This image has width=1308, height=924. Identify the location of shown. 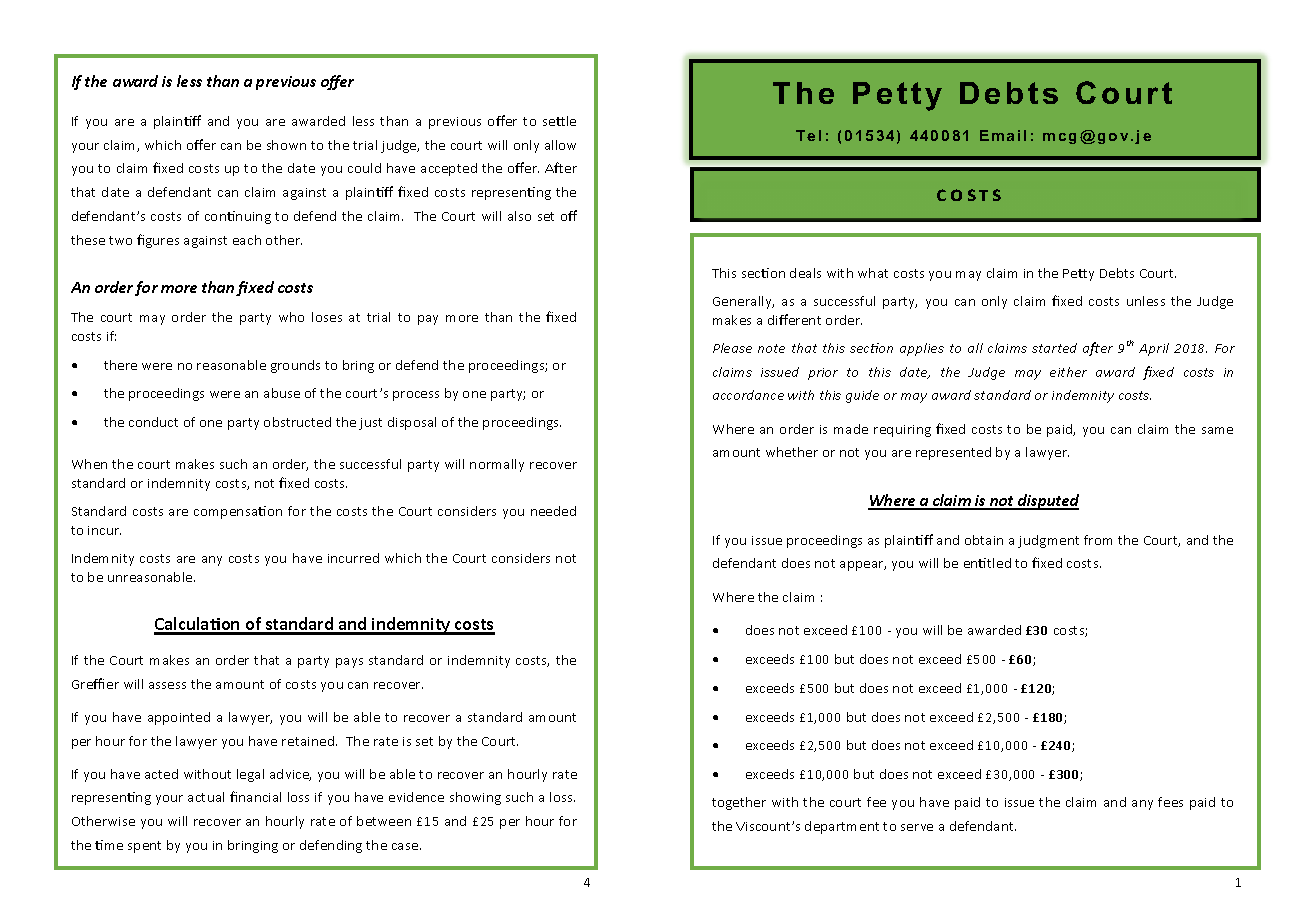
(286, 145).
